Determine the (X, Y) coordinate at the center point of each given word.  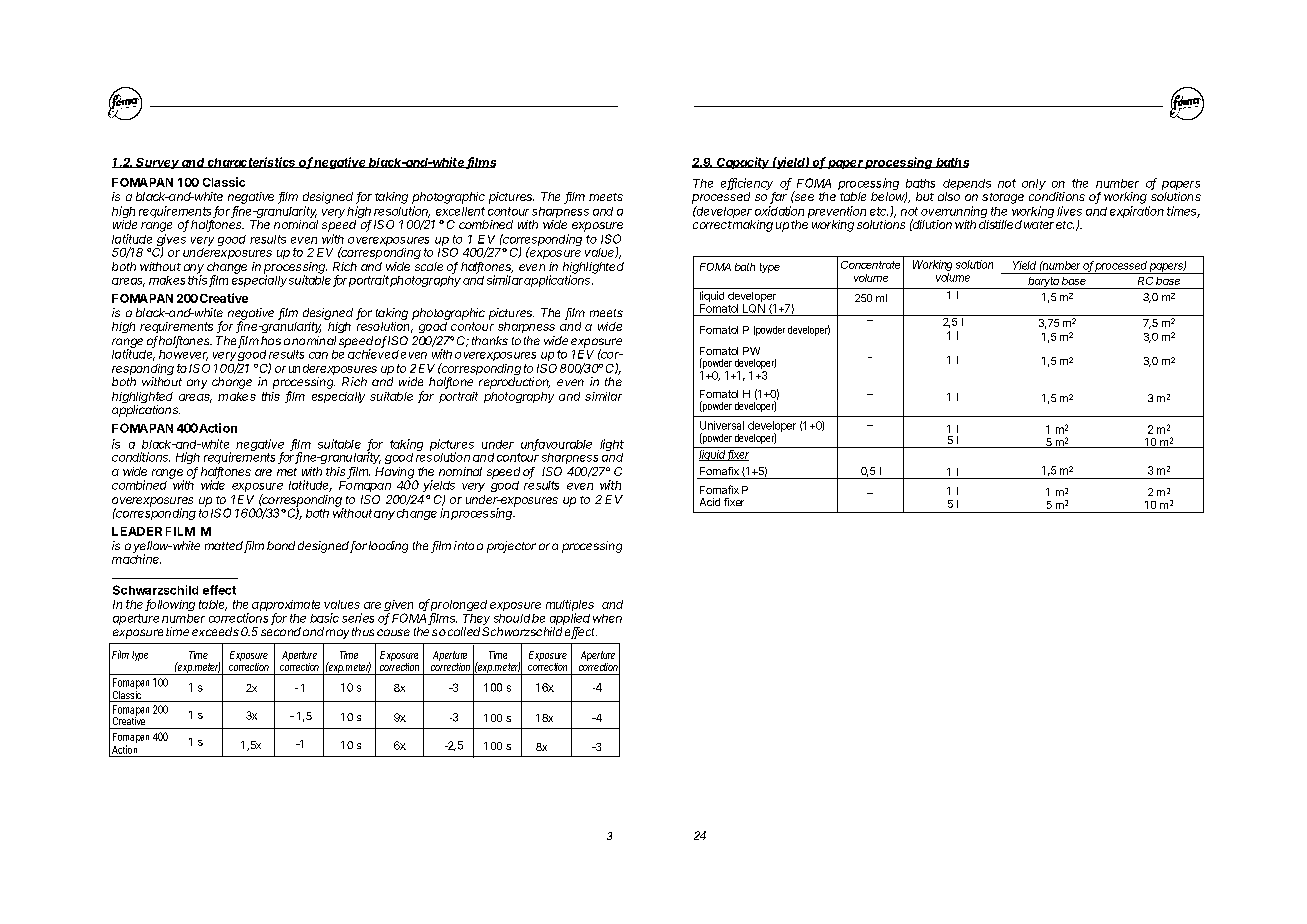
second (281, 631)
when (607, 618)
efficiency (748, 185)
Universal (722, 425)
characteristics (252, 162)
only (1034, 184)
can (318, 355)
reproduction (514, 383)
